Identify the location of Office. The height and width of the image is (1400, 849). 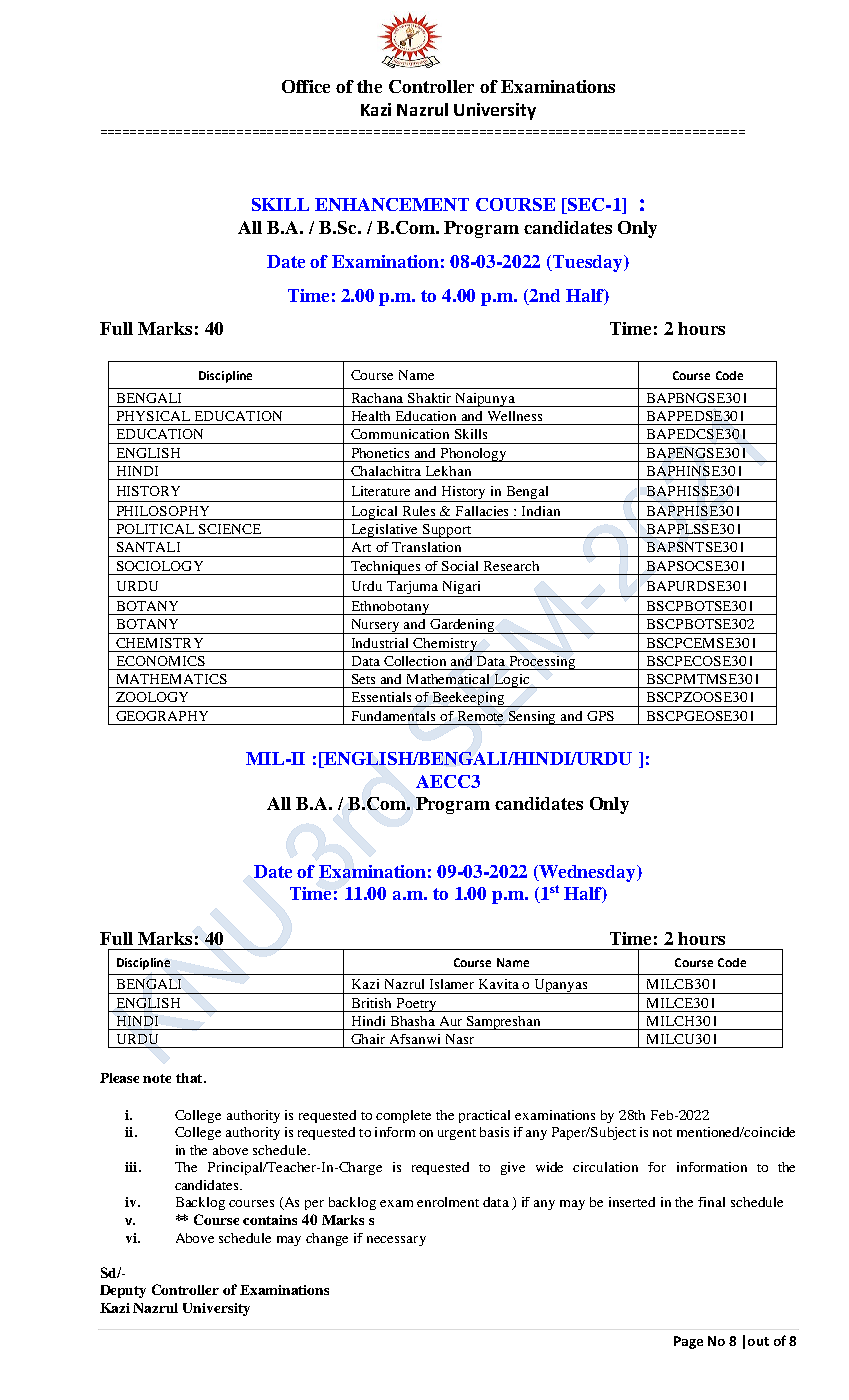
(306, 86).
